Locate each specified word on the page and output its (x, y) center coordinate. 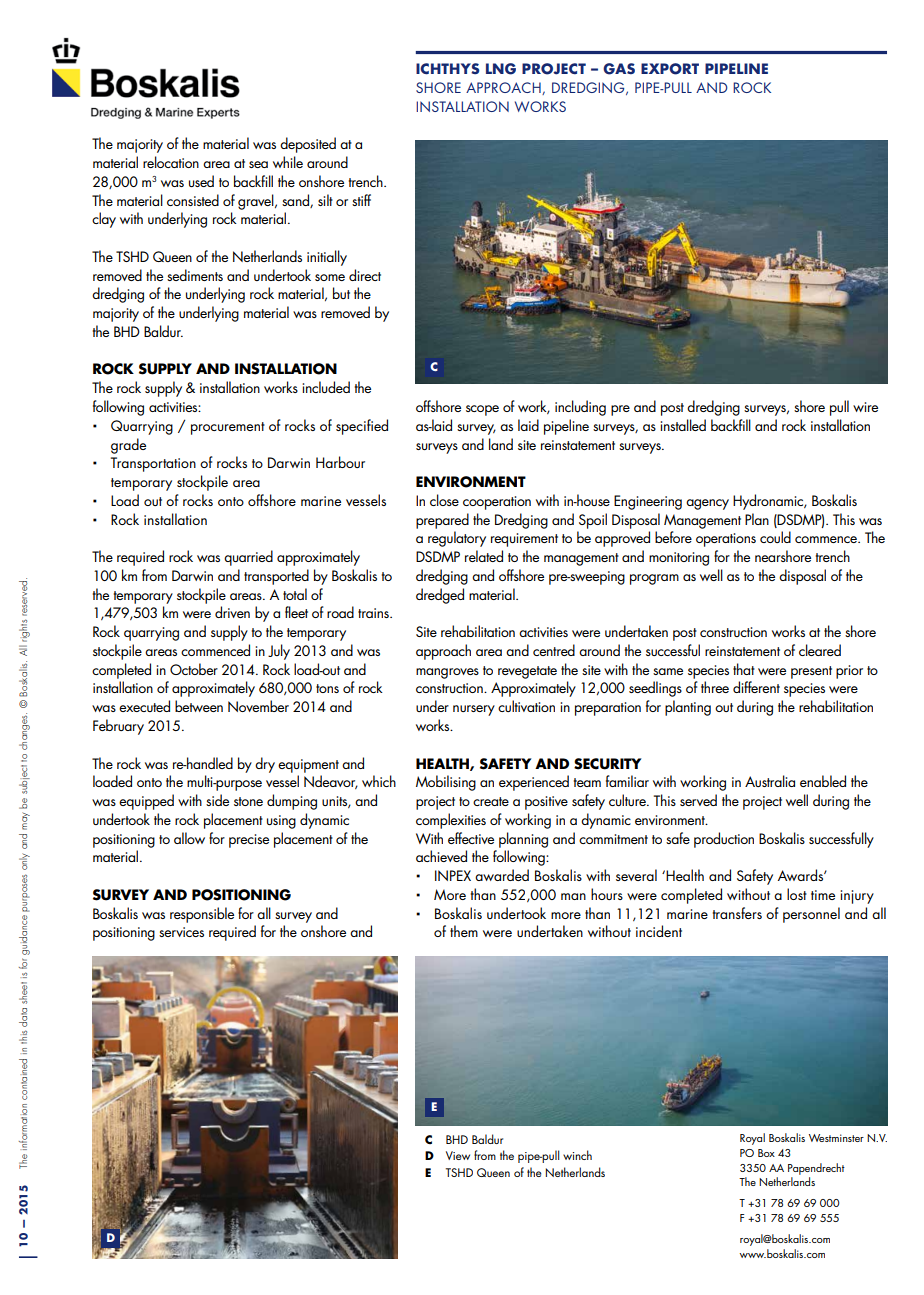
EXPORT (670, 69)
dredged (440, 596)
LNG (501, 69)
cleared (820, 650)
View (458, 1155)
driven (232, 612)
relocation (171, 162)
